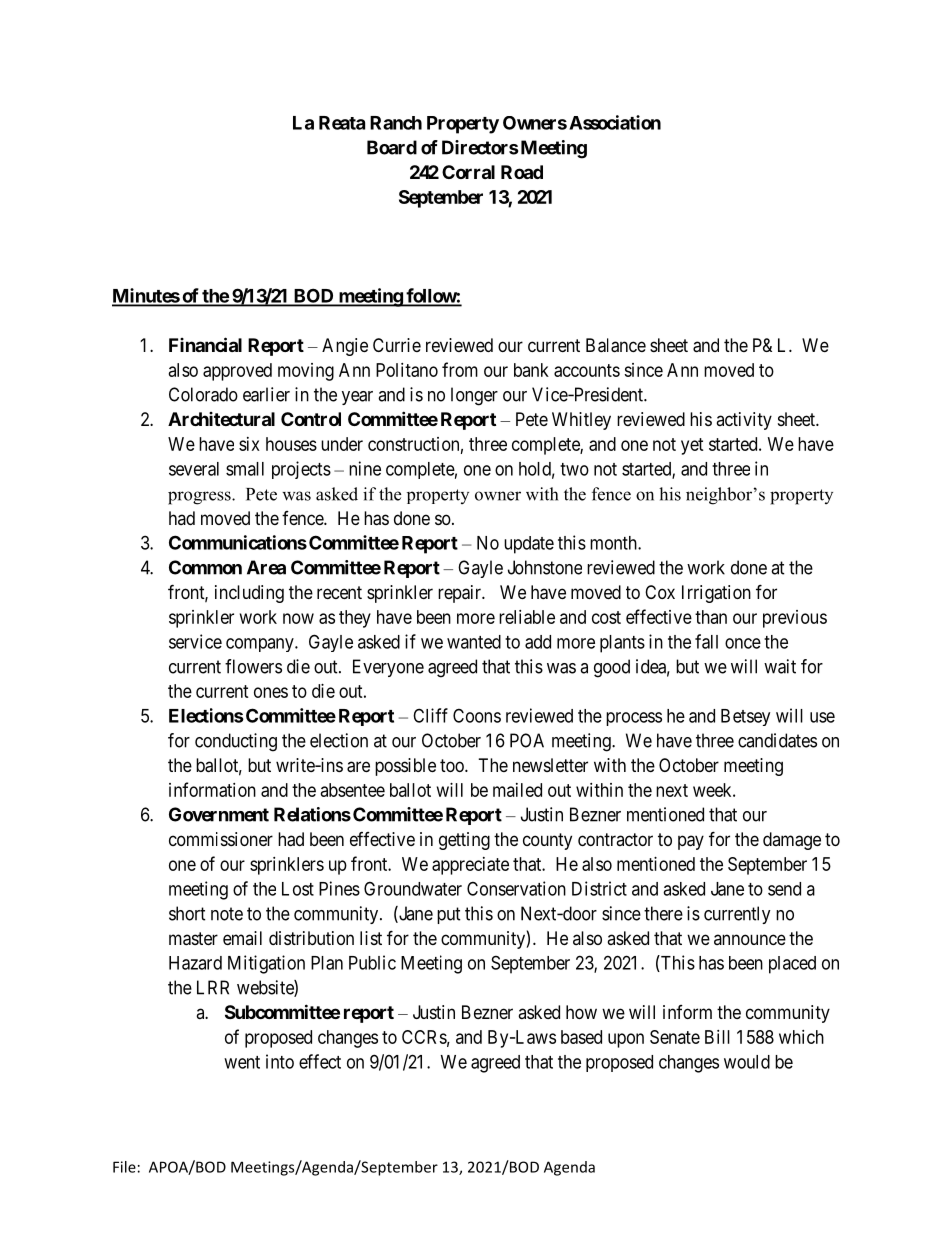 Image resolution: width=952 pixels, height=1233 pixels. I want to click on Association, so click(615, 122).
